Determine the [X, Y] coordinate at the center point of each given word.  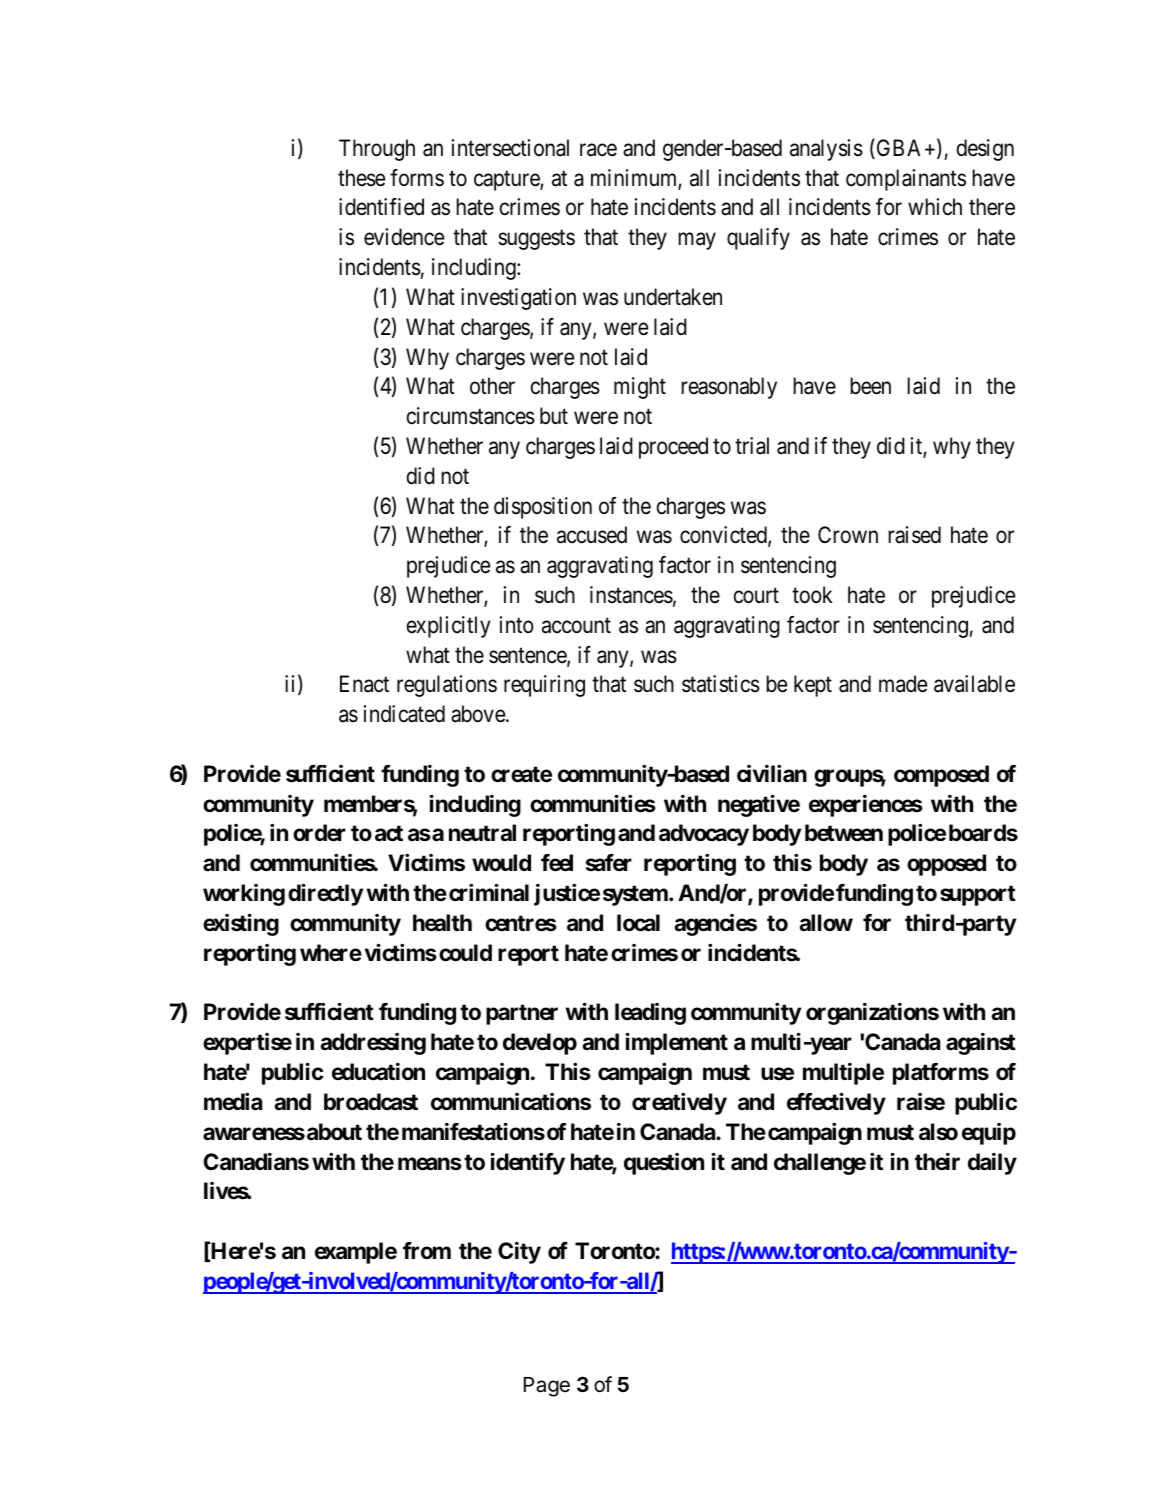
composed [941, 776]
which [935, 207]
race [598, 150]
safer [609, 863]
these [361, 178]
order [319, 833]
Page [547, 1387]
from [427, 1250]
